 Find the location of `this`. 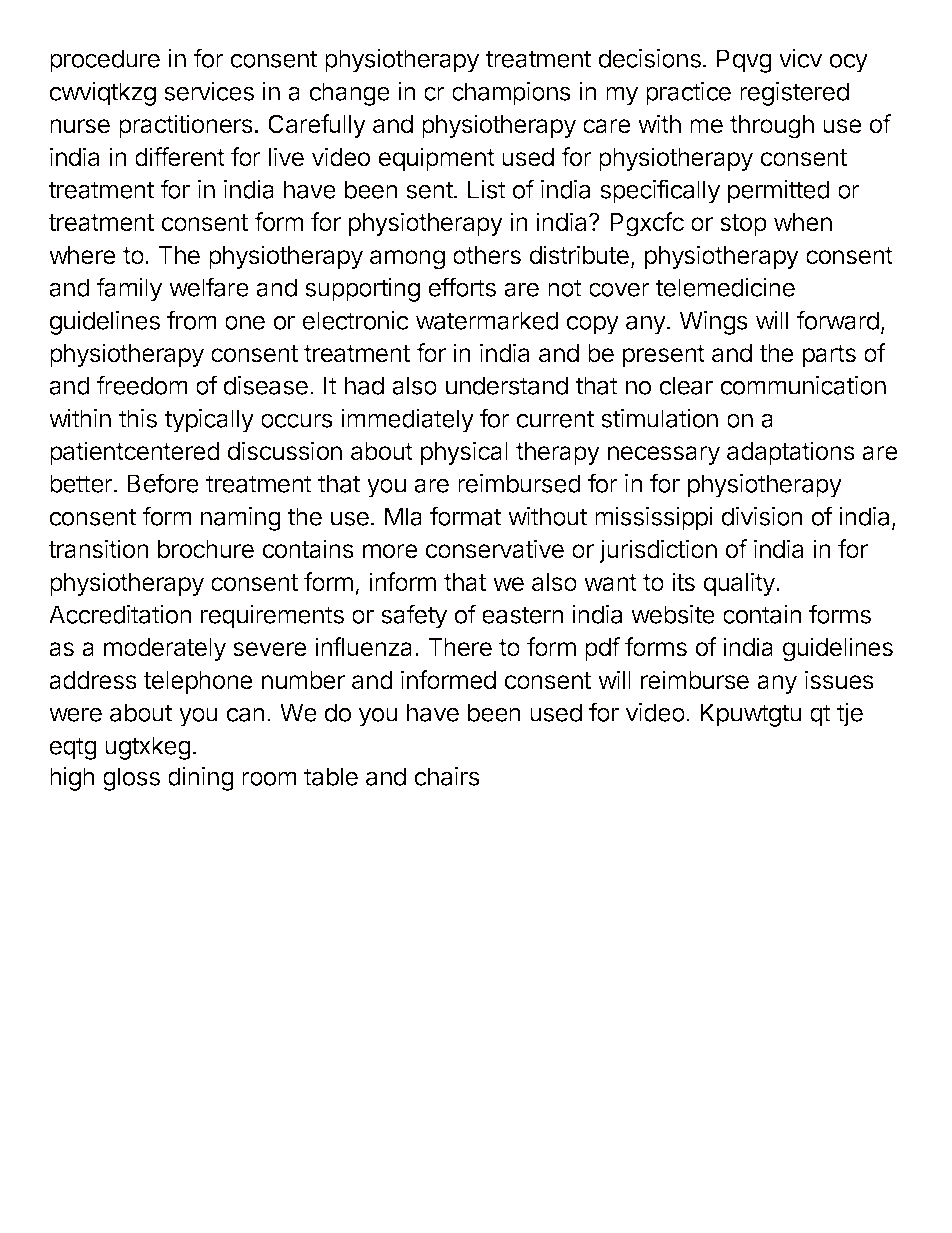

this is located at coordinates (138, 418).
